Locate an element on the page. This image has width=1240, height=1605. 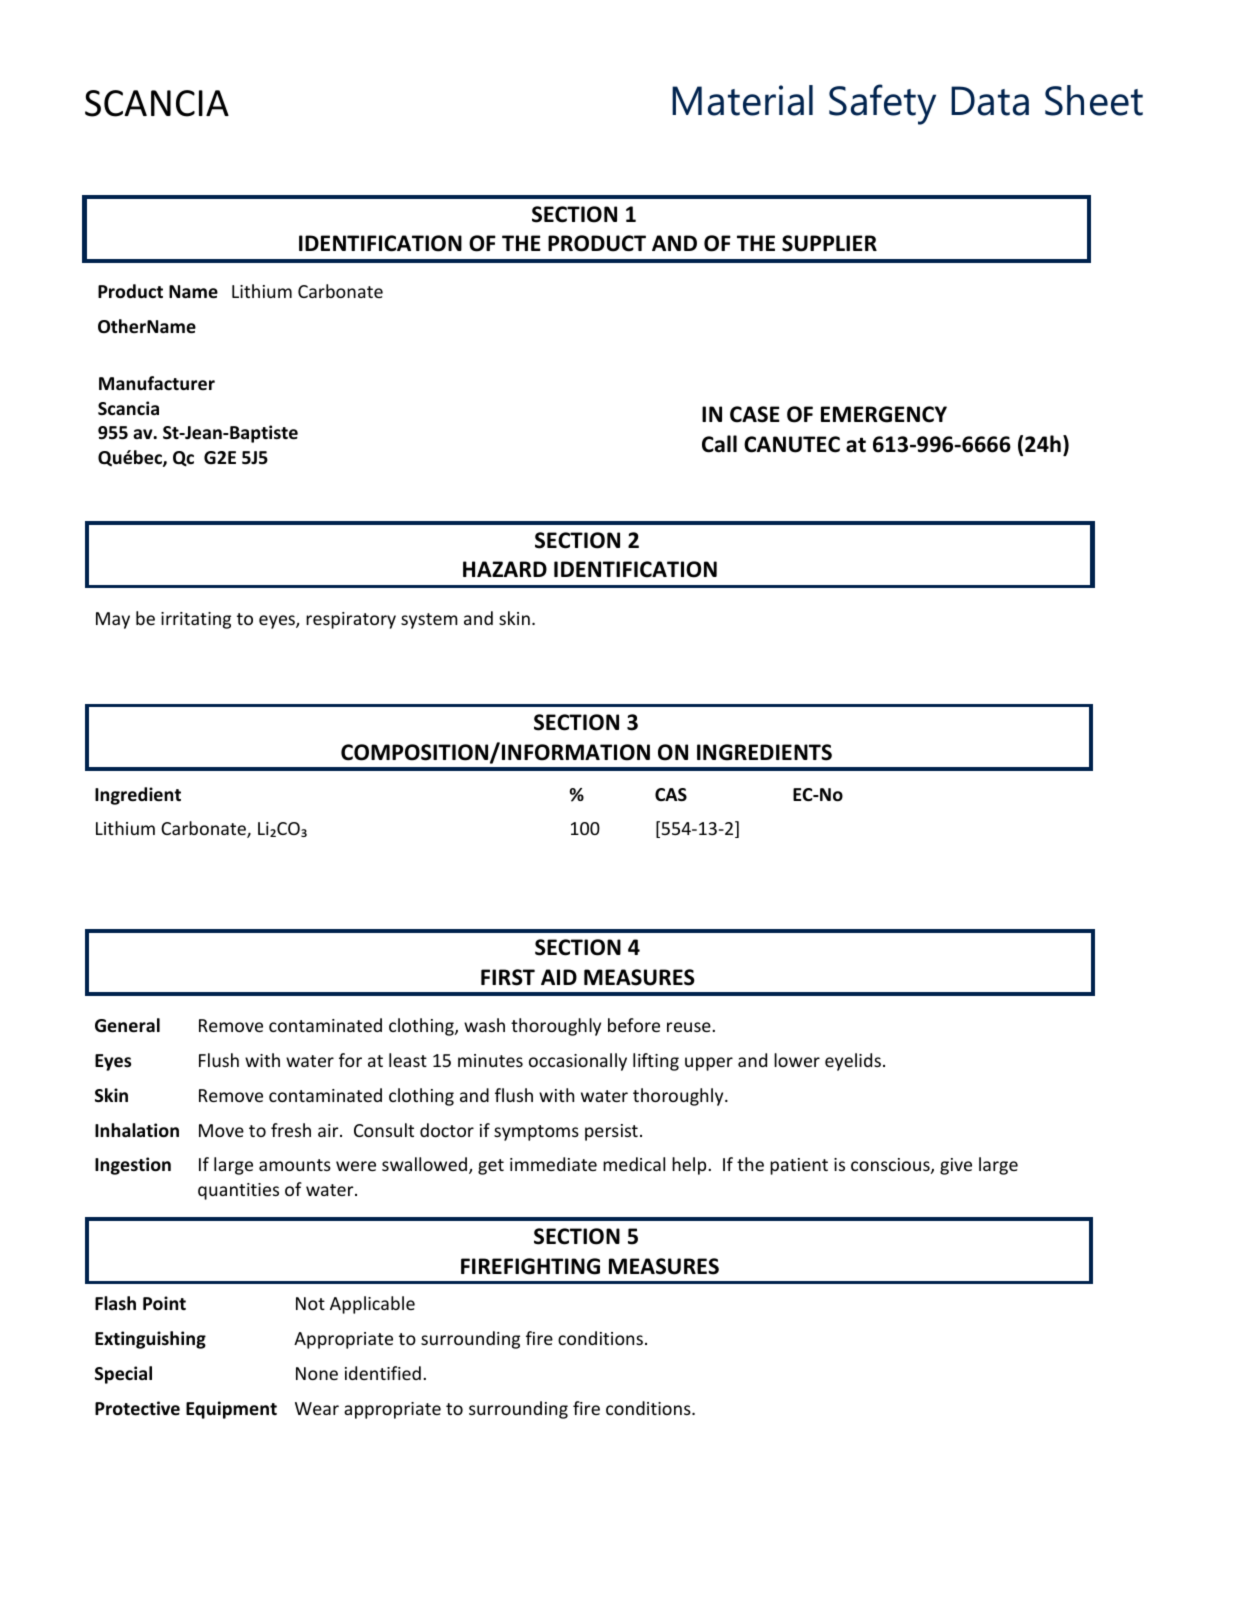
Equipment is located at coordinates (231, 1410).
